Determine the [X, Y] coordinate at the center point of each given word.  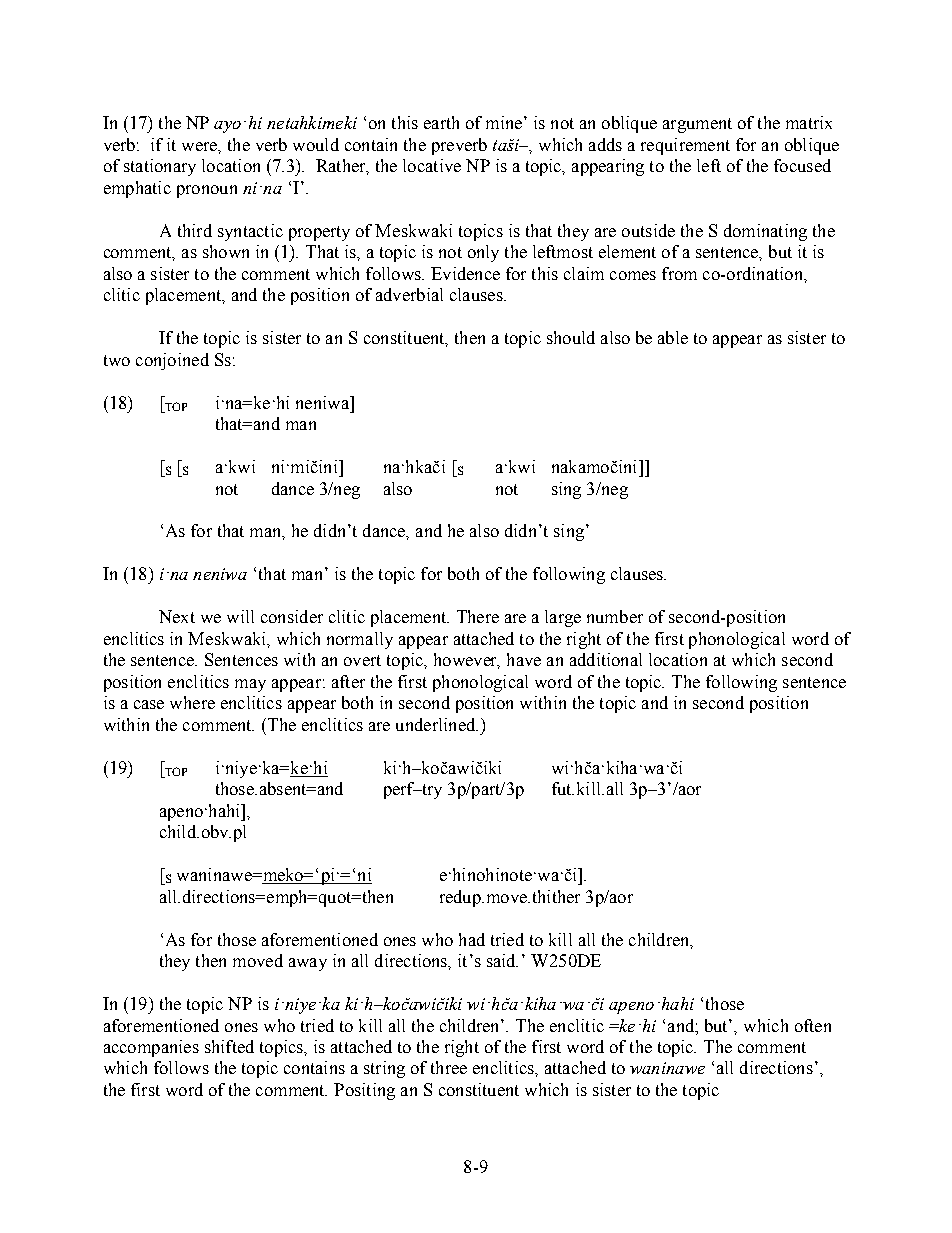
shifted [229, 1046]
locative [432, 165]
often [813, 1025]
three [449, 1067]
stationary [160, 167]
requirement [685, 146]
